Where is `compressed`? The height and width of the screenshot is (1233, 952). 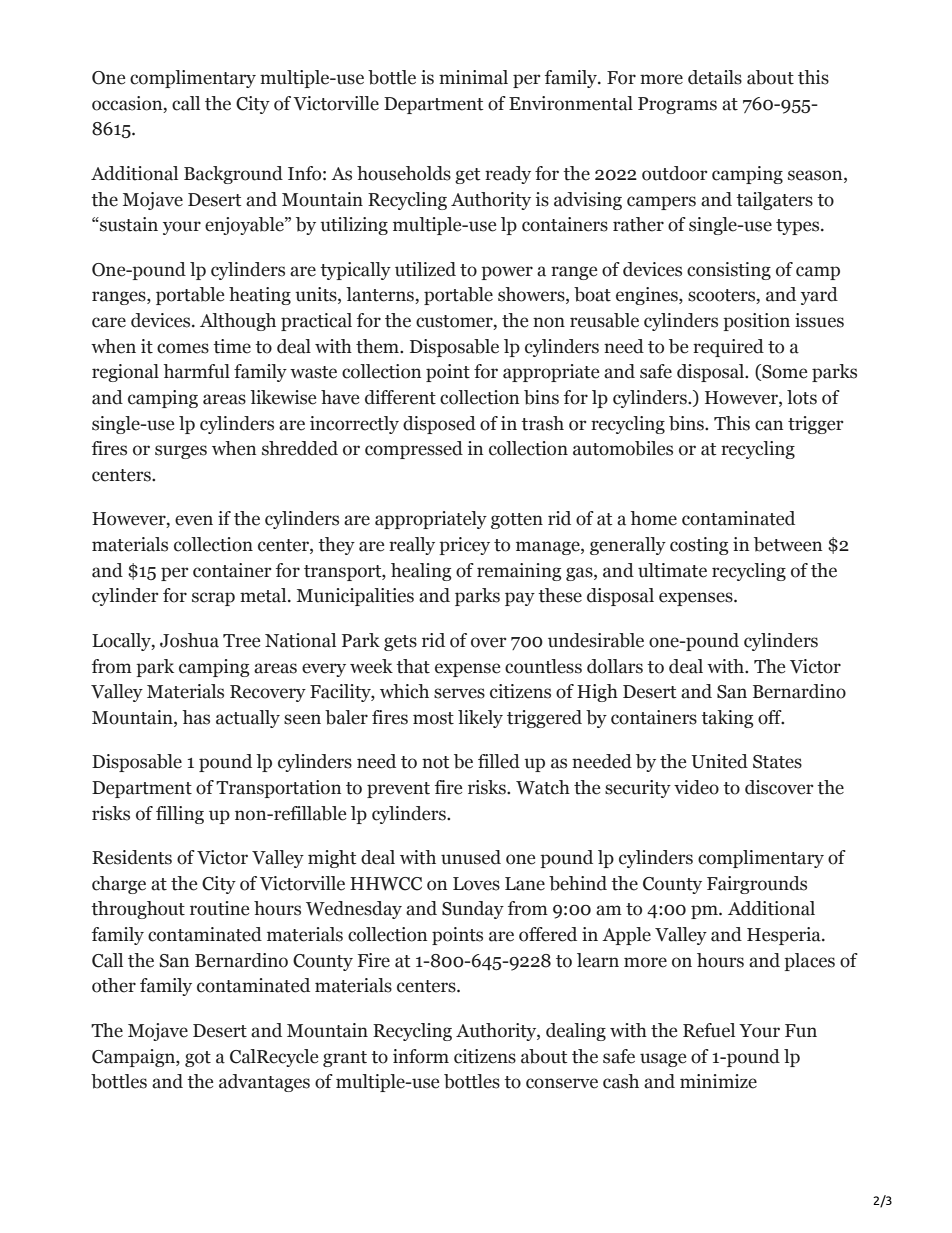
compressed is located at coordinates (414, 450).
